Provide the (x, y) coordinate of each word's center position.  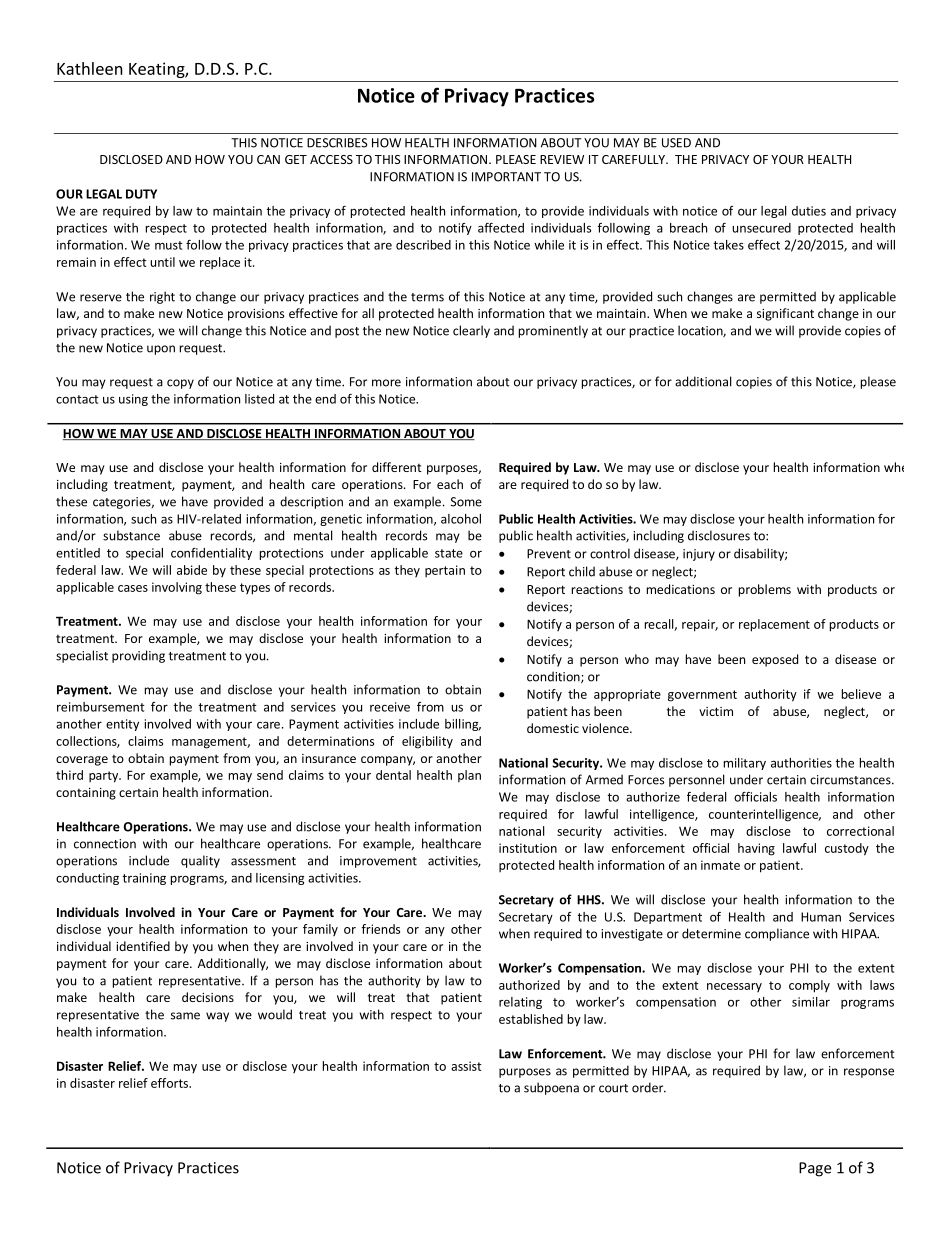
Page (815, 1169)
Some (466, 502)
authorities (801, 763)
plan (469, 776)
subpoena (551, 1088)
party (105, 777)
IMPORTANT (506, 177)
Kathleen (90, 68)
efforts (170, 1083)
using (133, 400)
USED (676, 143)
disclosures (719, 535)
